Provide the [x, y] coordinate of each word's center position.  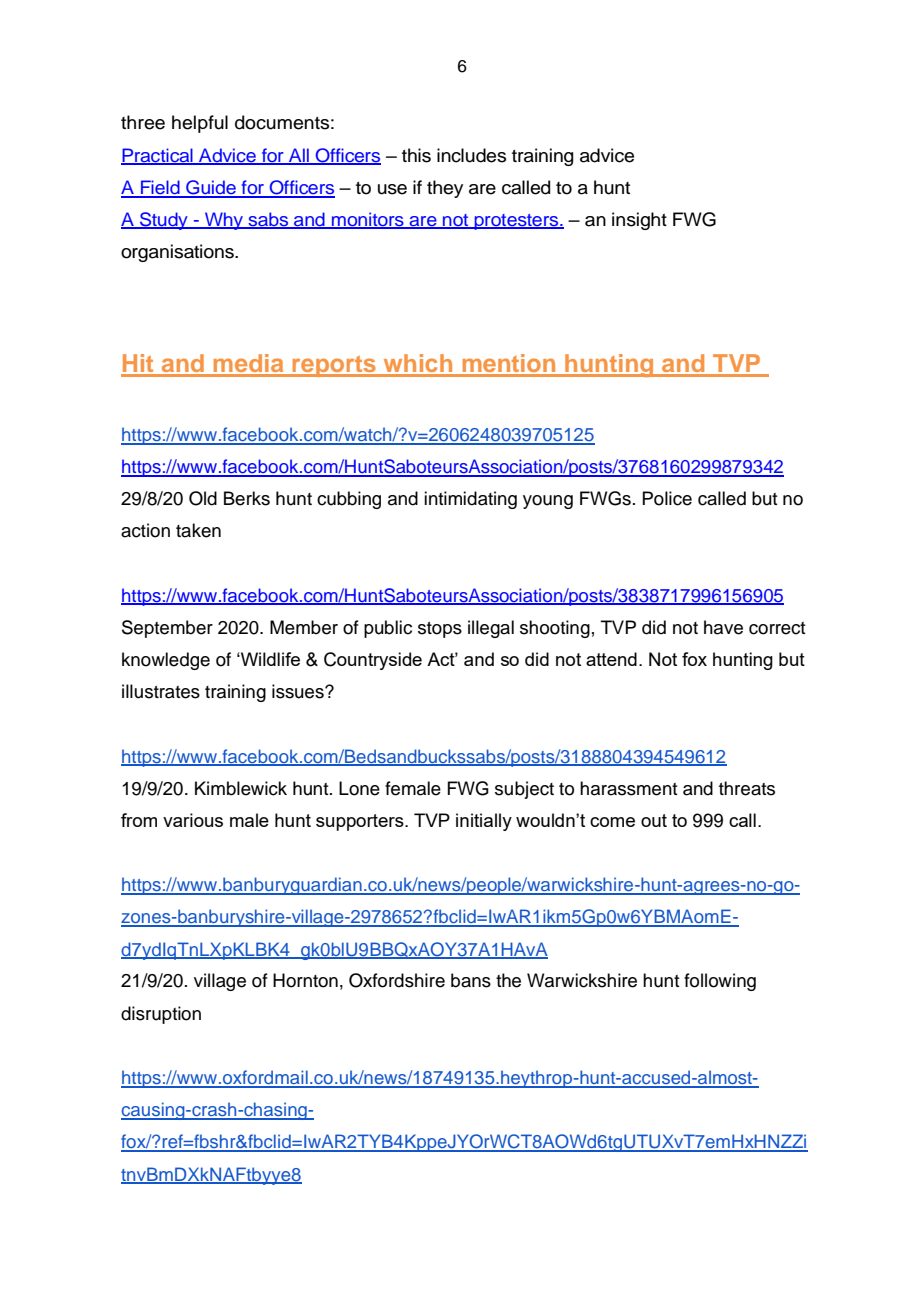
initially [484, 822]
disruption [161, 1015]
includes [471, 155]
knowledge [166, 661]
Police [667, 498]
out [654, 820]
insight [639, 221]
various [193, 820]
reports [334, 366]
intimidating [470, 500]
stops [440, 630]
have [723, 627]
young [548, 502]
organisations [178, 253]
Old [203, 498]
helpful [200, 124]
